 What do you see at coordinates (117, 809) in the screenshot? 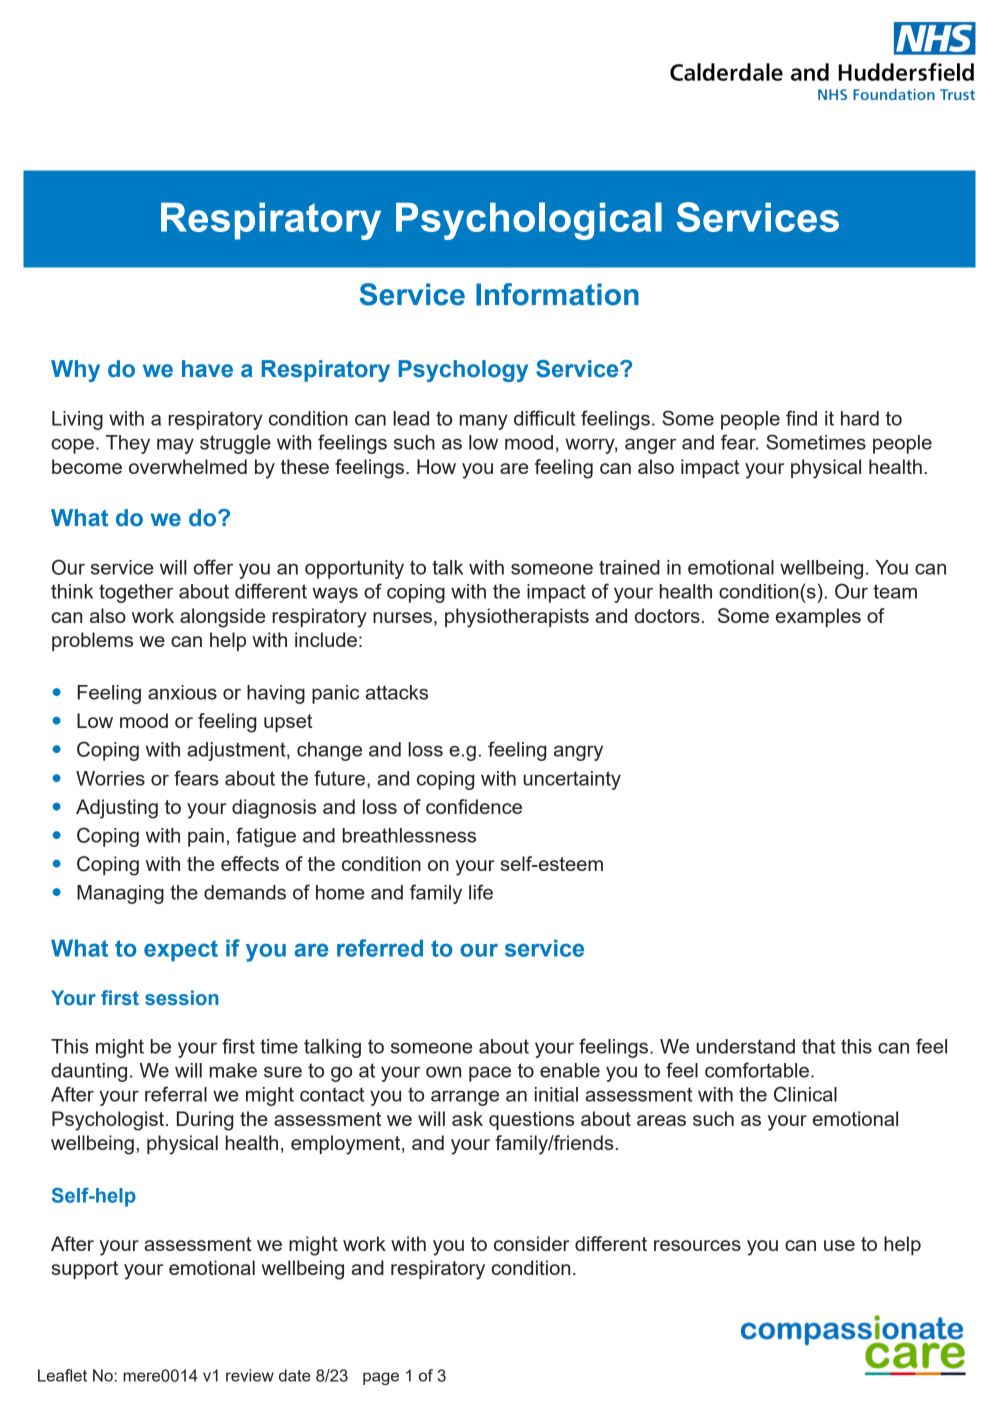
I see `Adjusting` at bounding box center [117, 809].
